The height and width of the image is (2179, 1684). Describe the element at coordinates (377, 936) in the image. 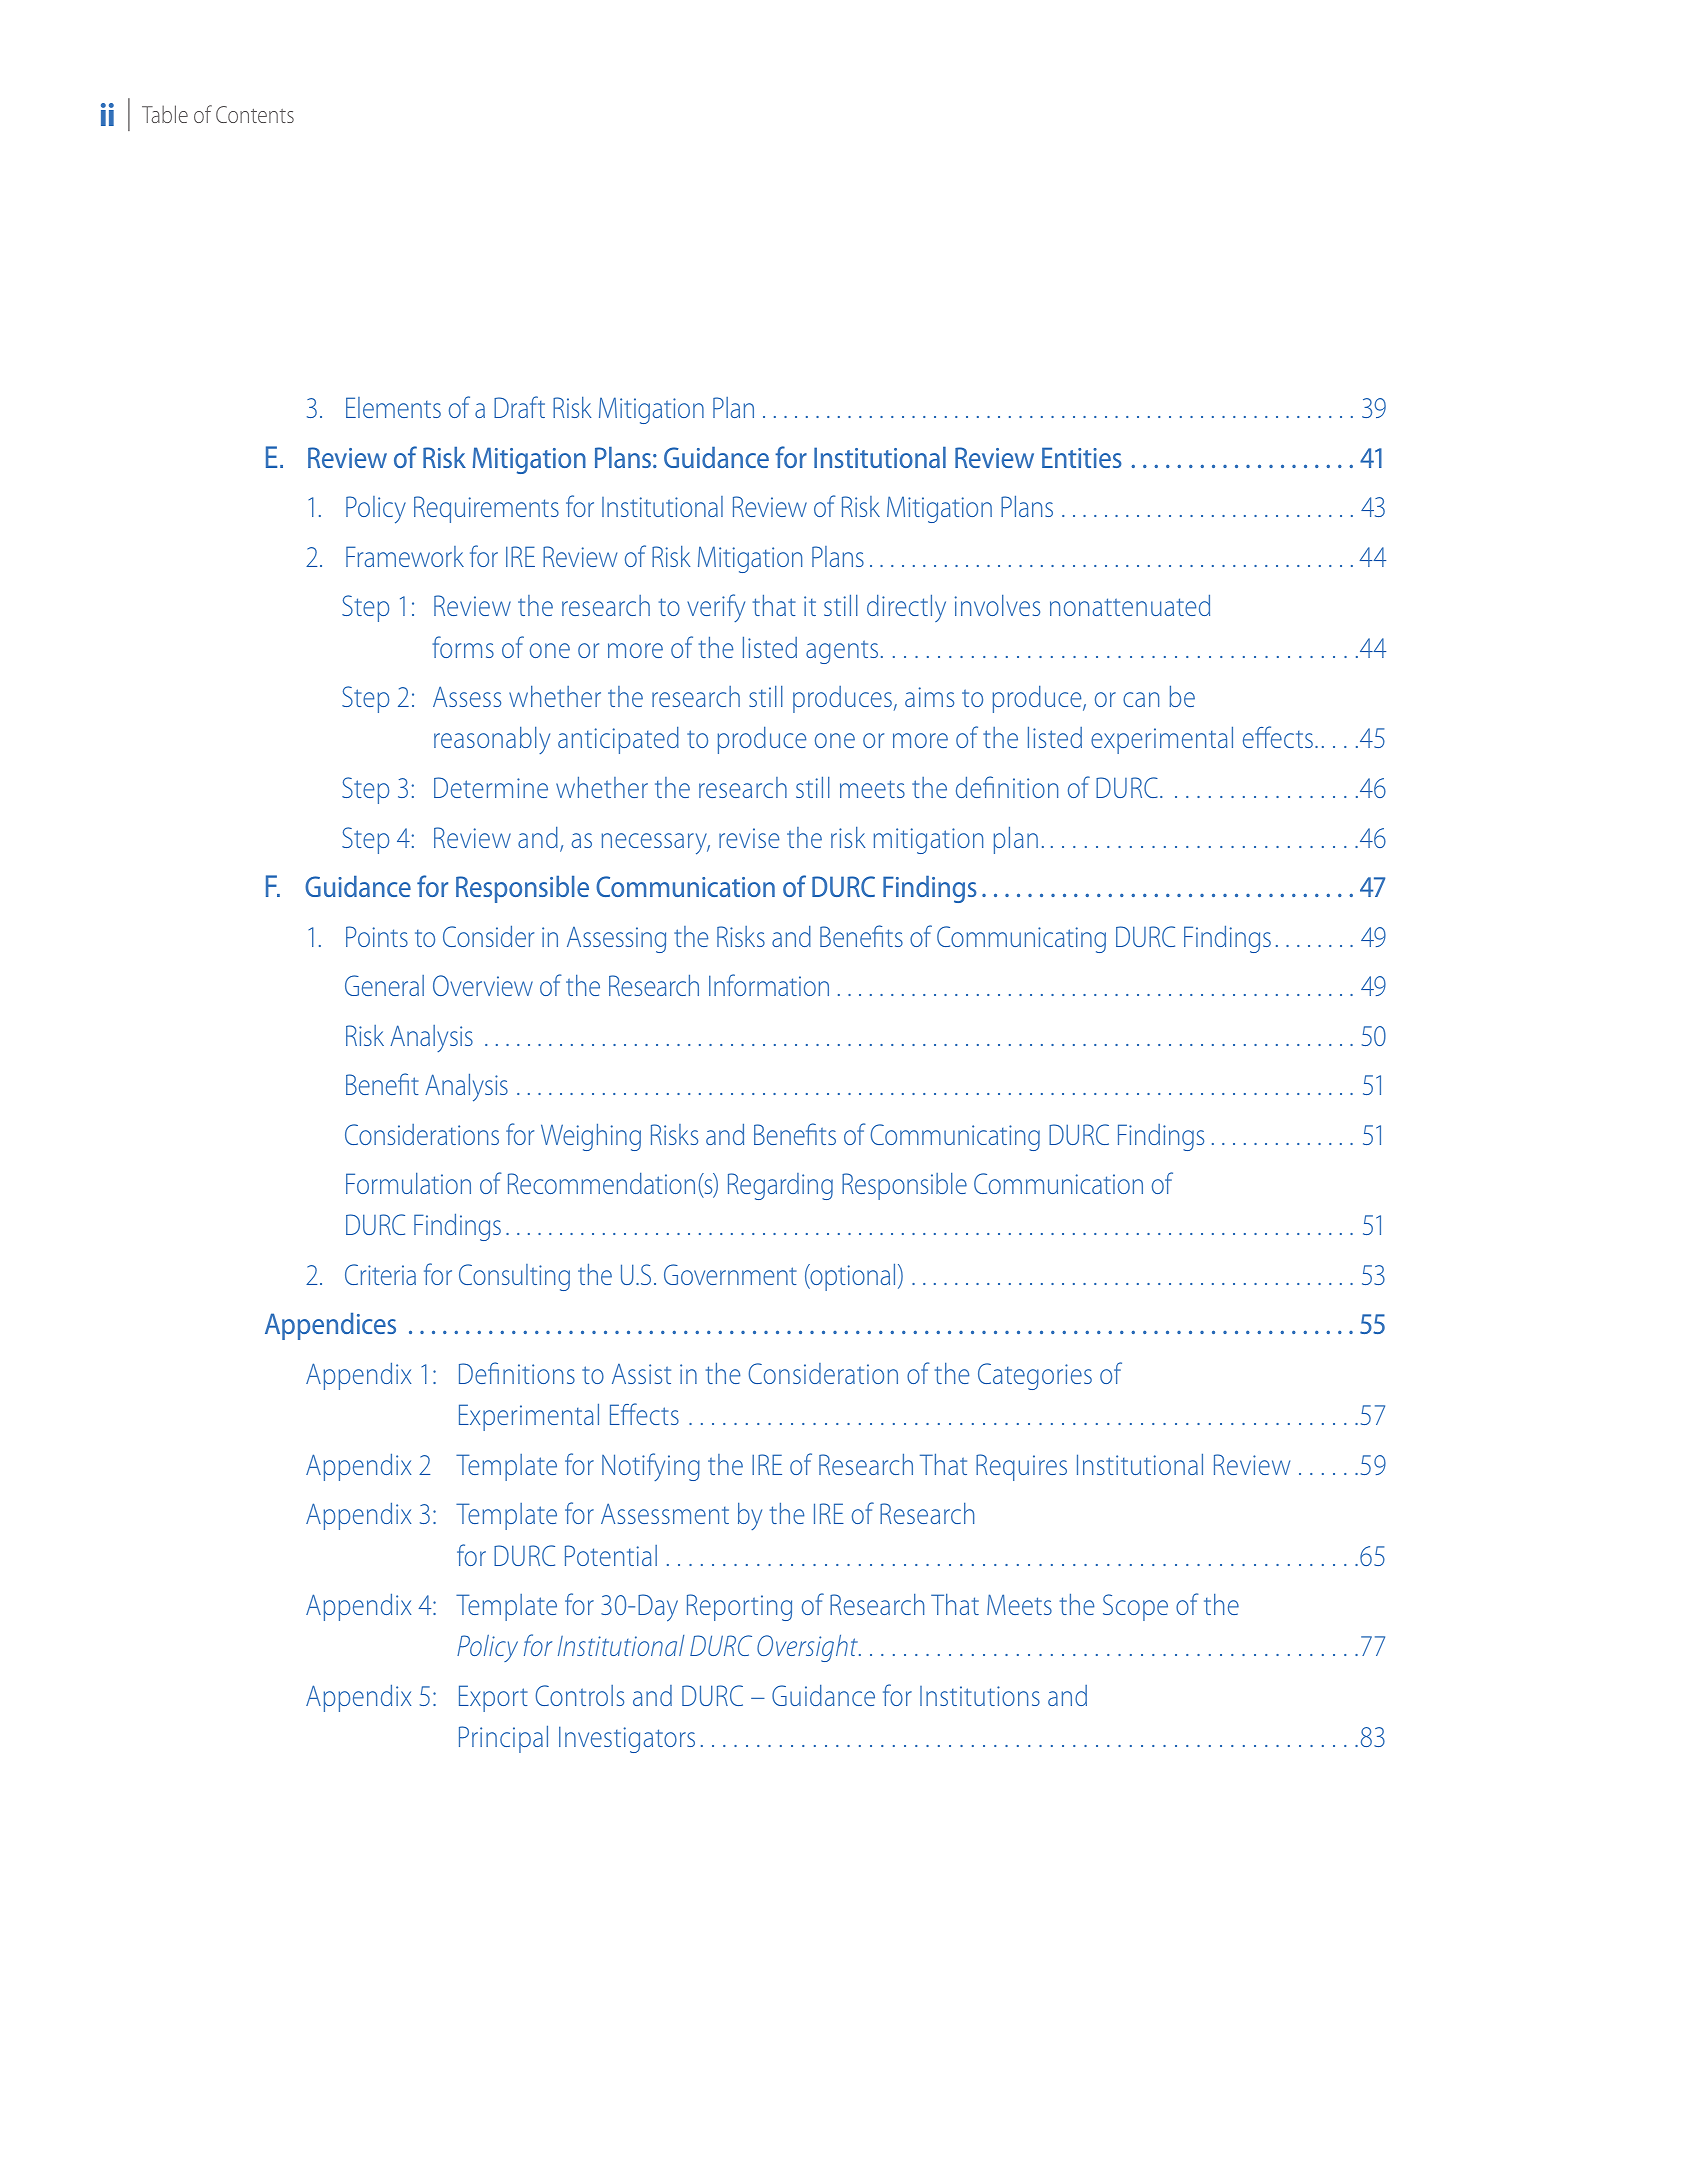

I see `Points` at that location.
